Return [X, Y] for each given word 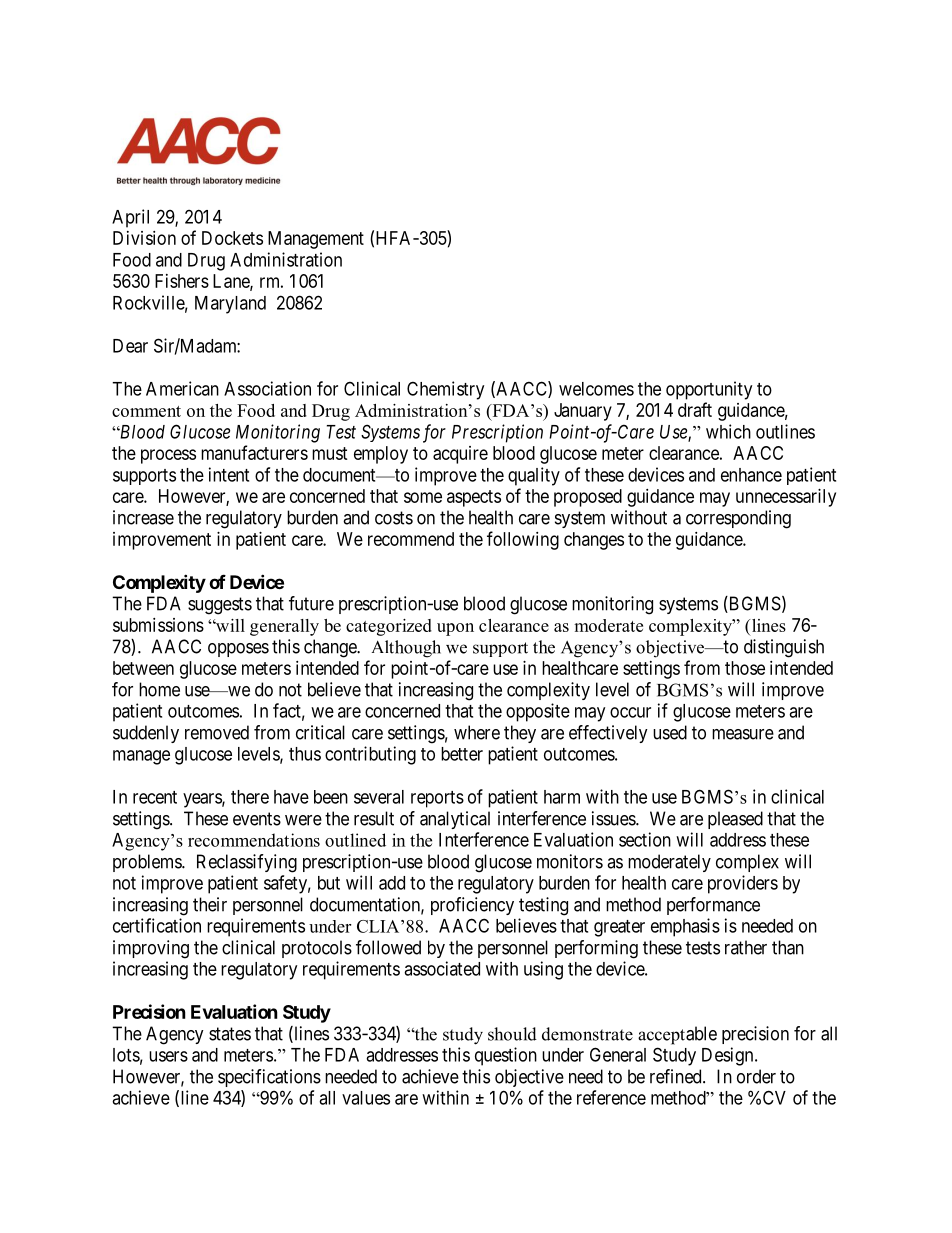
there [250, 797]
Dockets [232, 238]
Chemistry [445, 390]
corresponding [738, 519]
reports [437, 799]
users [168, 1056]
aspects [474, 498]
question [506, 1056]
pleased [735, 820]
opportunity [709, 390]
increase [143, 517]
